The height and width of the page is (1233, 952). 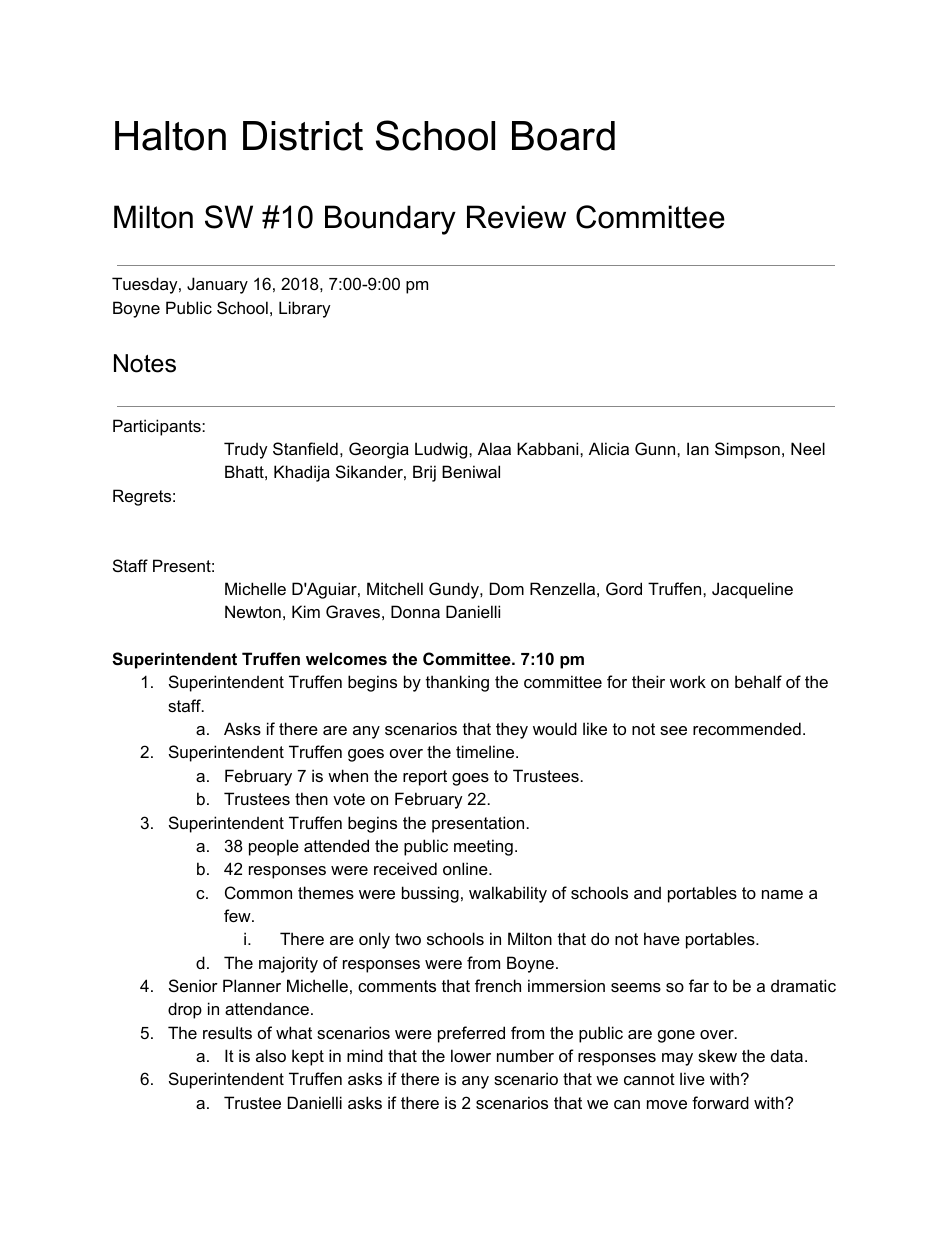 I want to click on District, so click(x=303, y=136).
